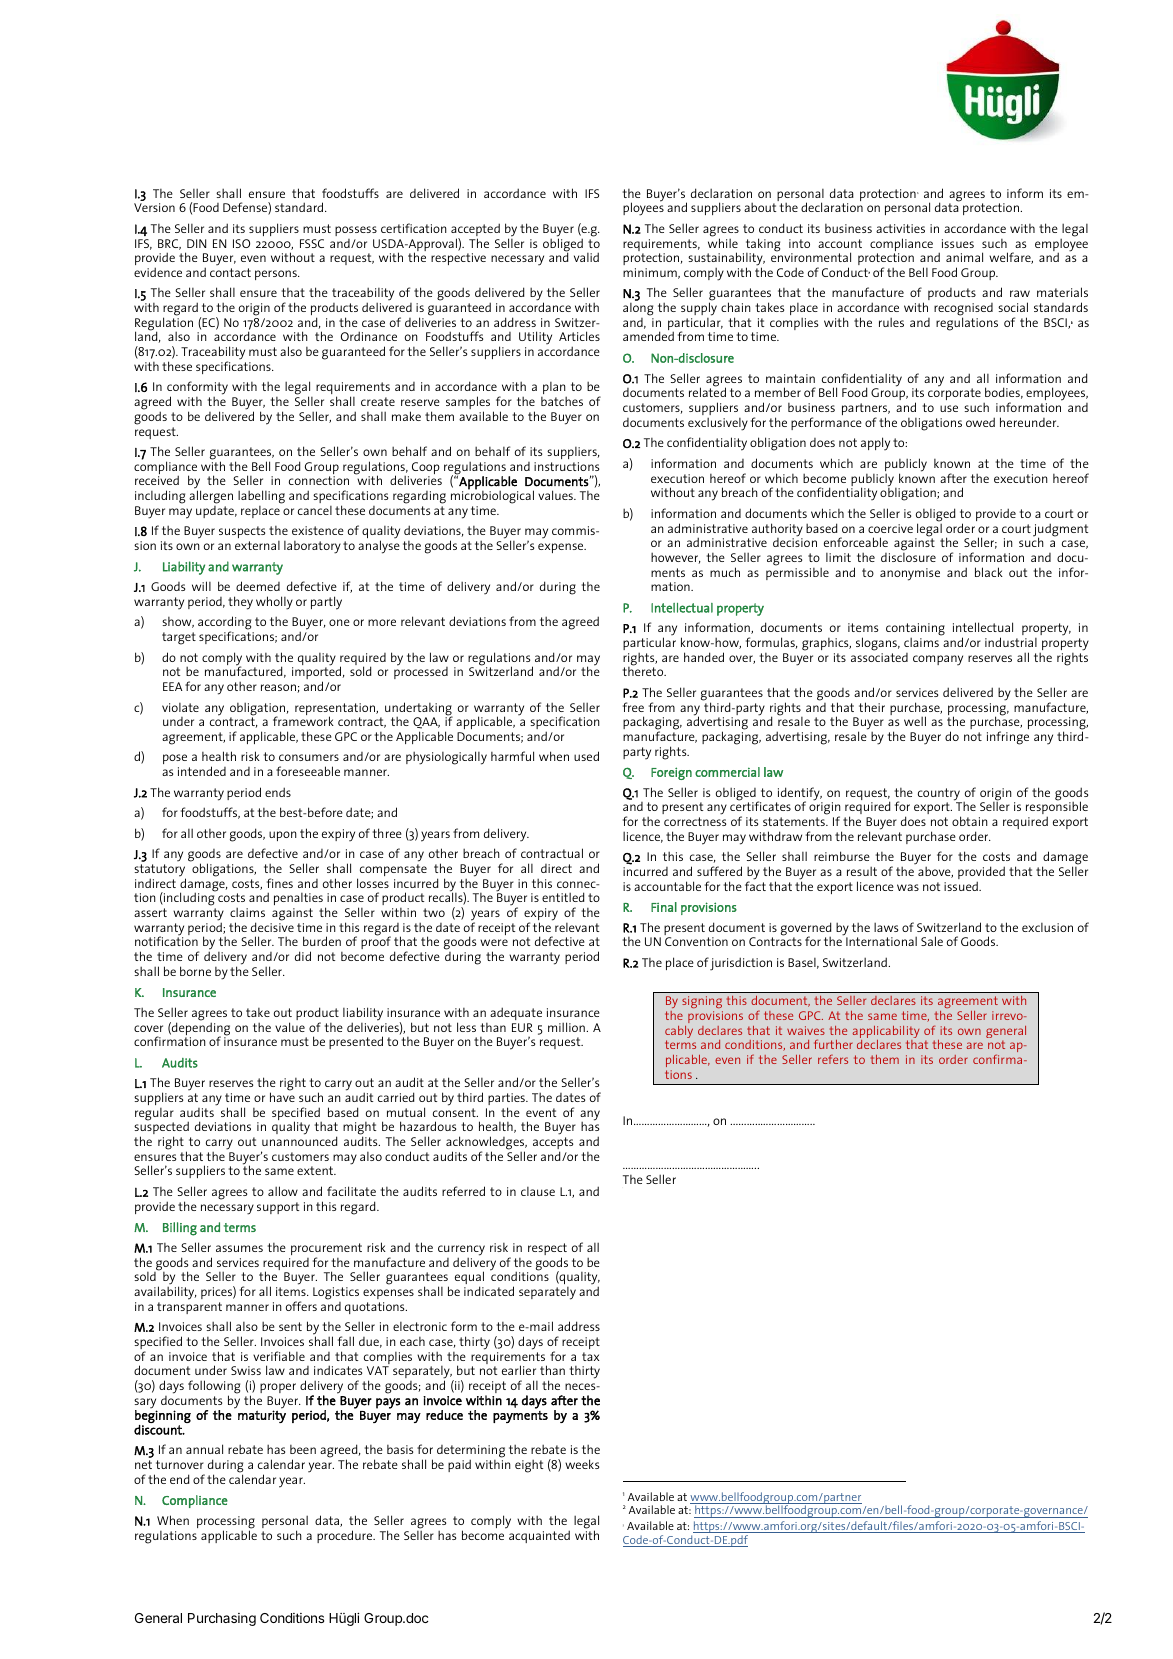 This document has height=1659, width=1173. What do you see at coordinates (833, 1059) in the document?
I see `refers` at bounding box center [833, 1059].
